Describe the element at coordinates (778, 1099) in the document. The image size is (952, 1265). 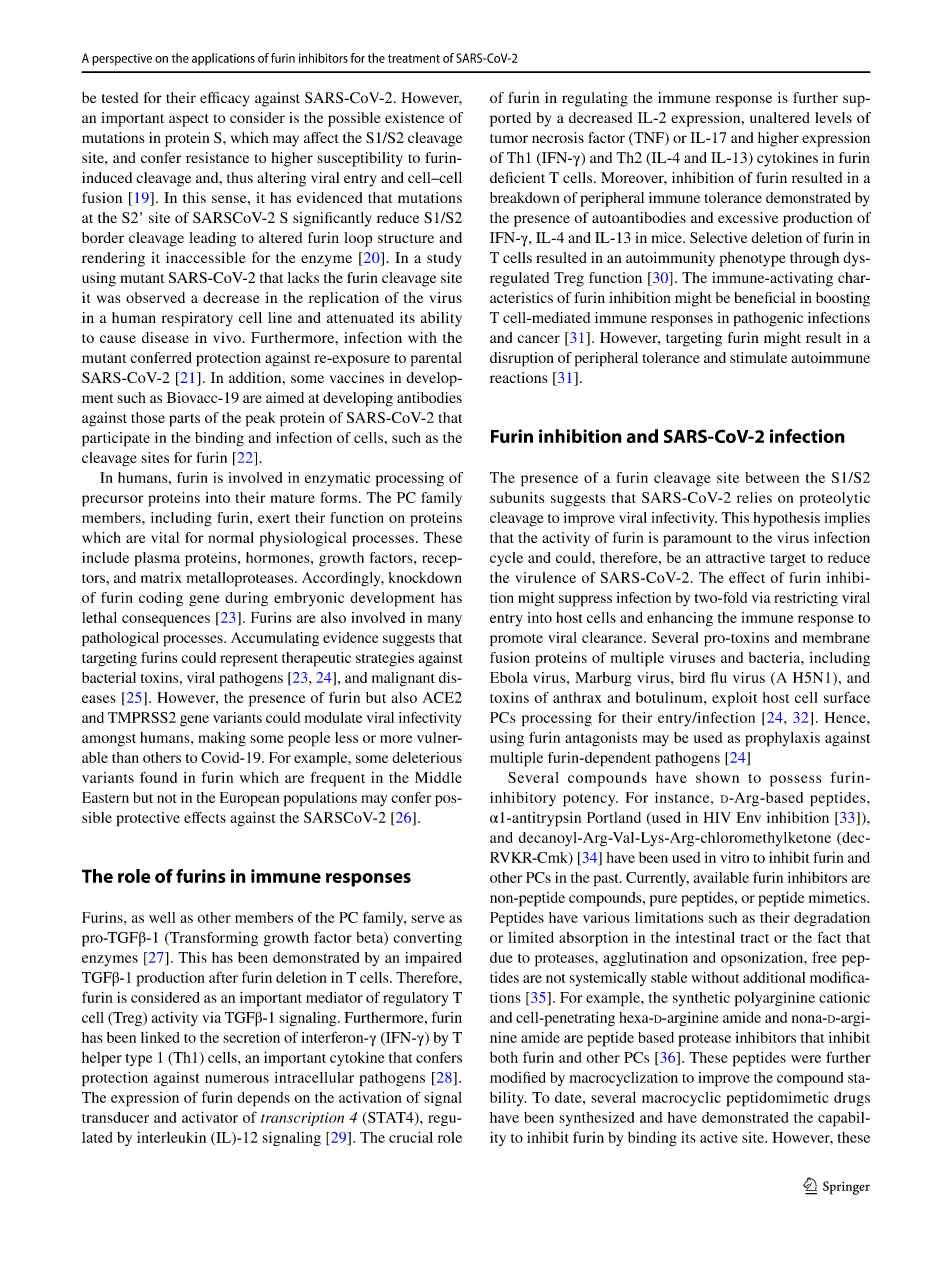
I see `peptidomimetic` at that location.
